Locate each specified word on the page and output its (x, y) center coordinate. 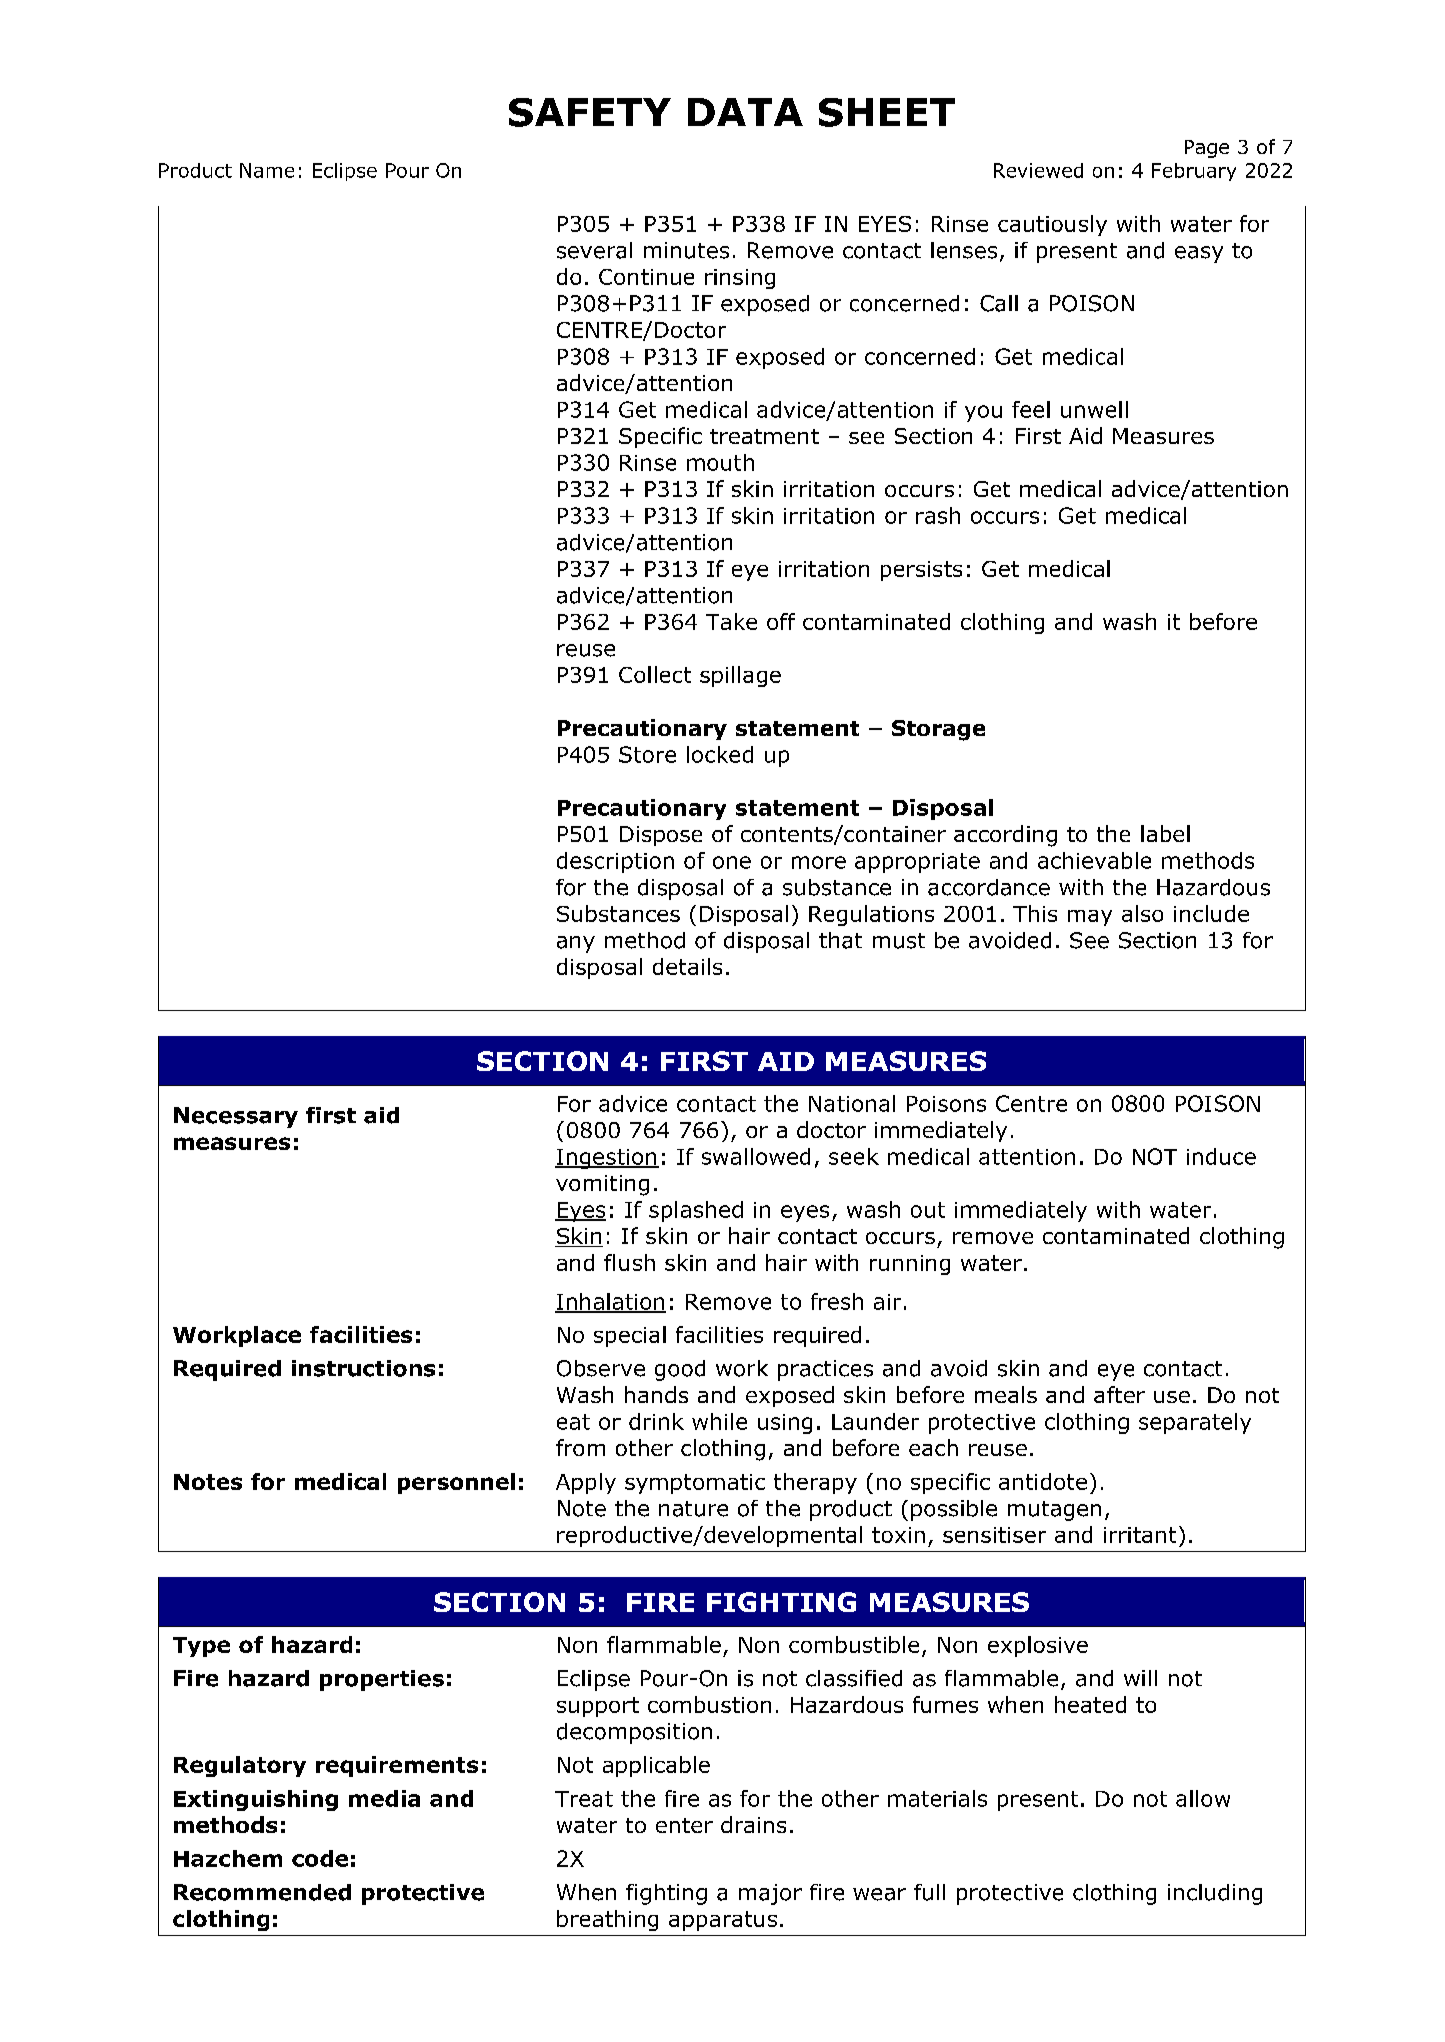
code (320, 1858)
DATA (745, 112)
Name (267, 170)
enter (684, 1825)
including (1215, 1894)
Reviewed (1038, 170)
